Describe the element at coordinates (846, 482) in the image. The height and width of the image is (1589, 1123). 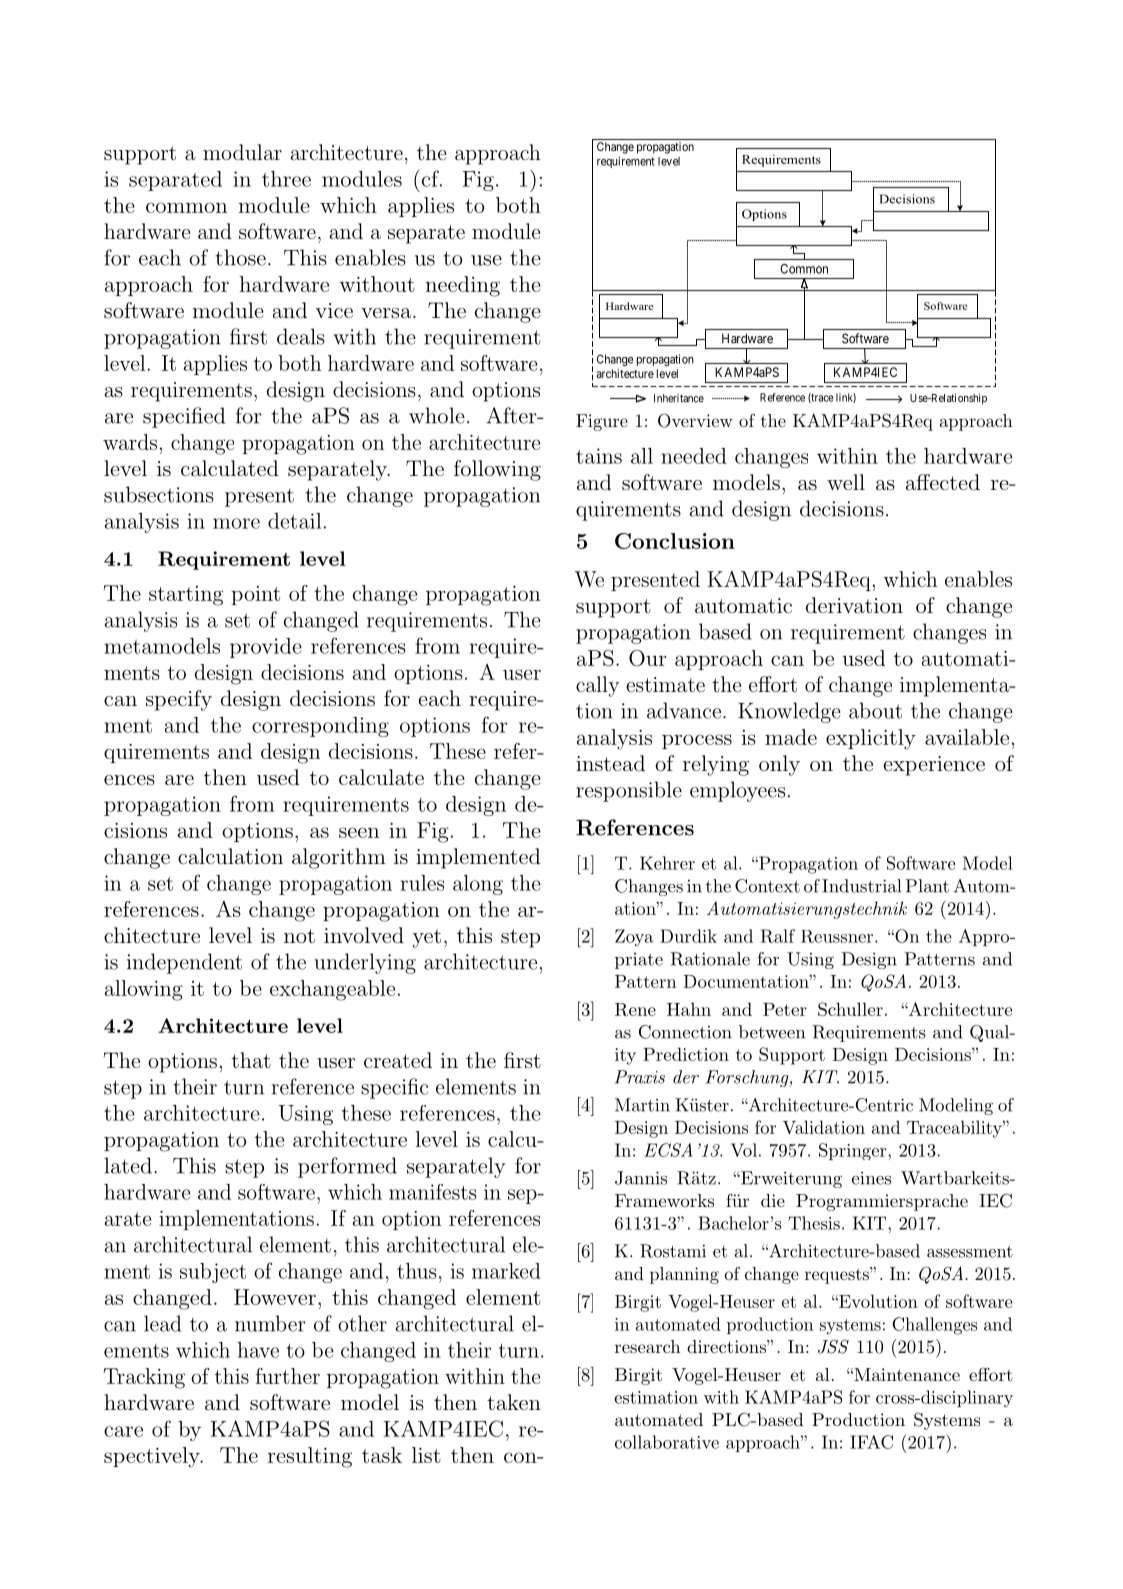
I see `well` at that location.
